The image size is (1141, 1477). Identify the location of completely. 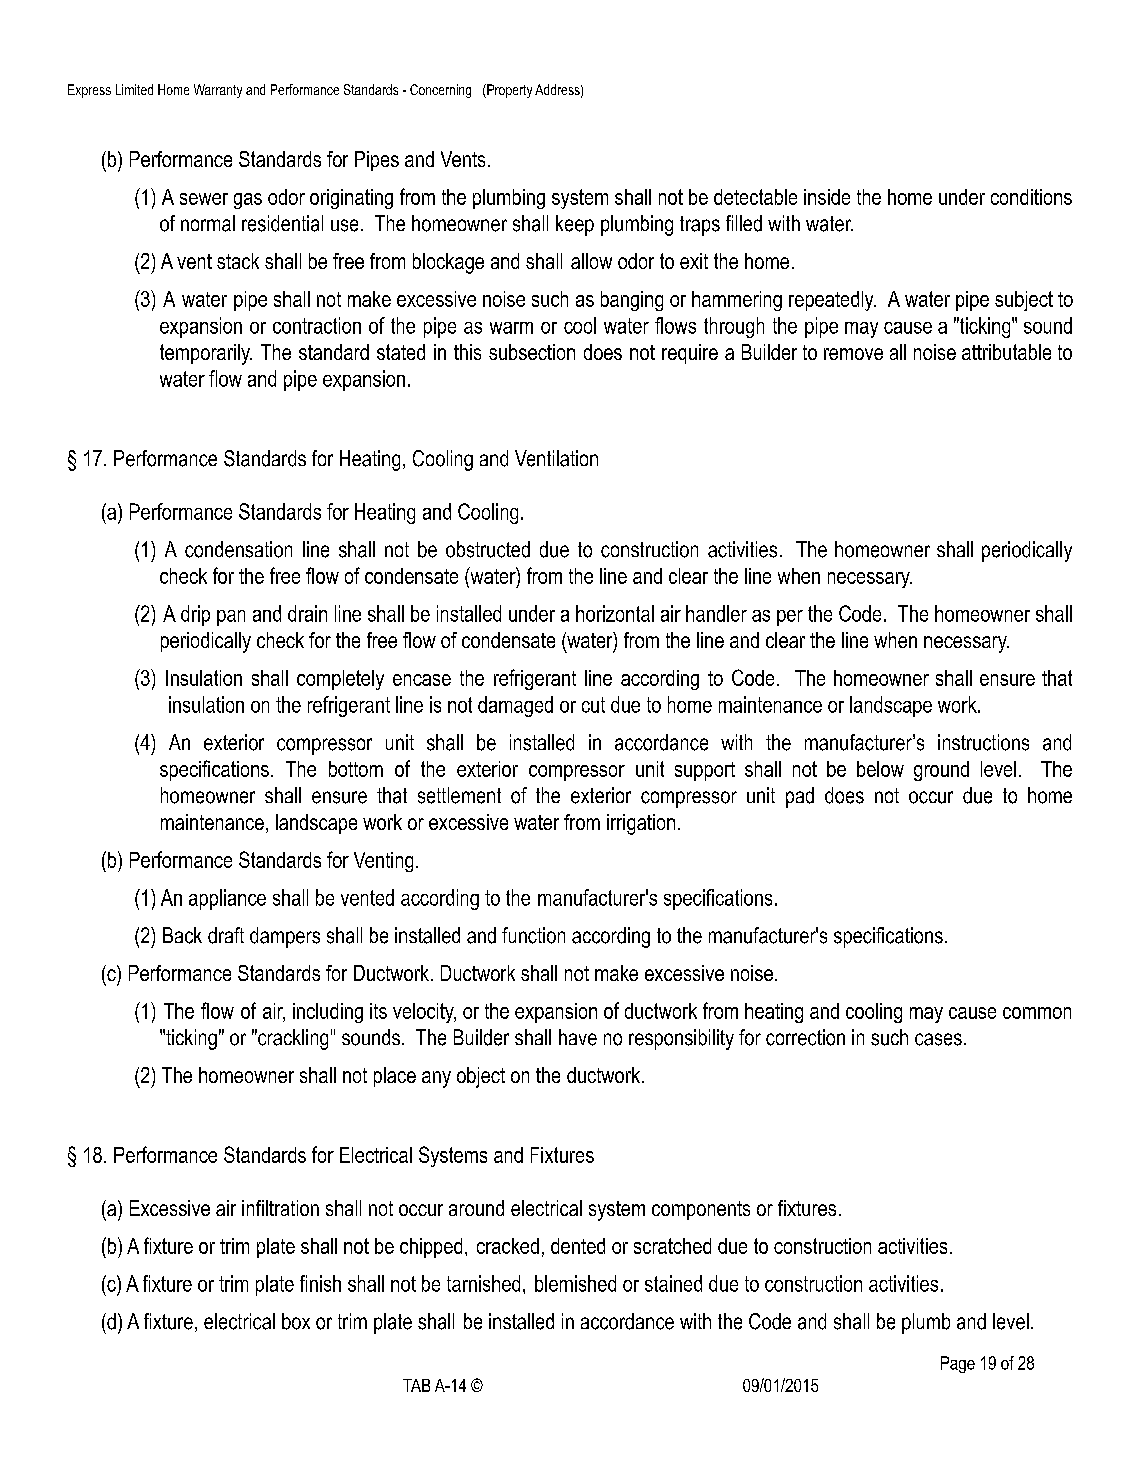
(340, 680).
